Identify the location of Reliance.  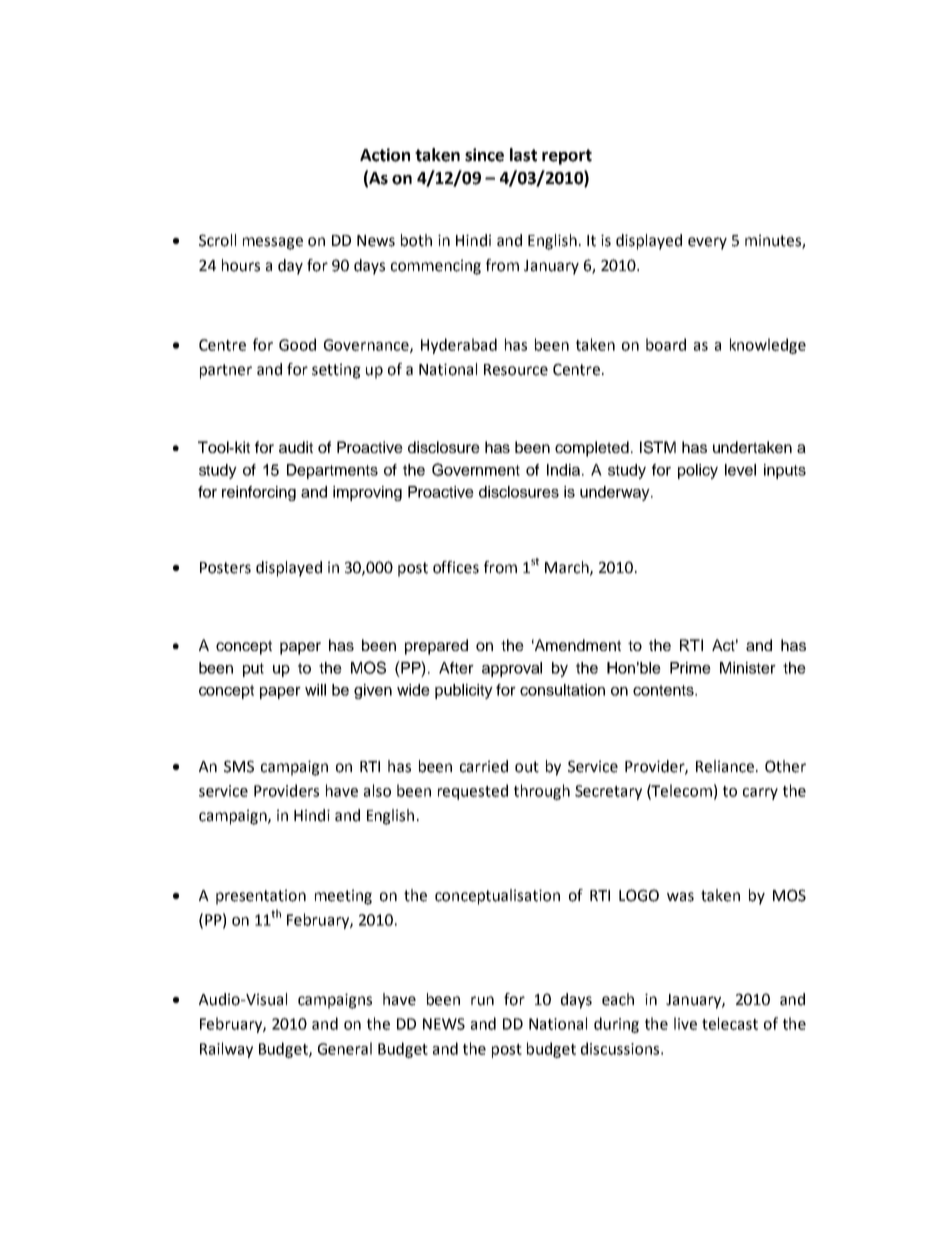
(725, 766).
